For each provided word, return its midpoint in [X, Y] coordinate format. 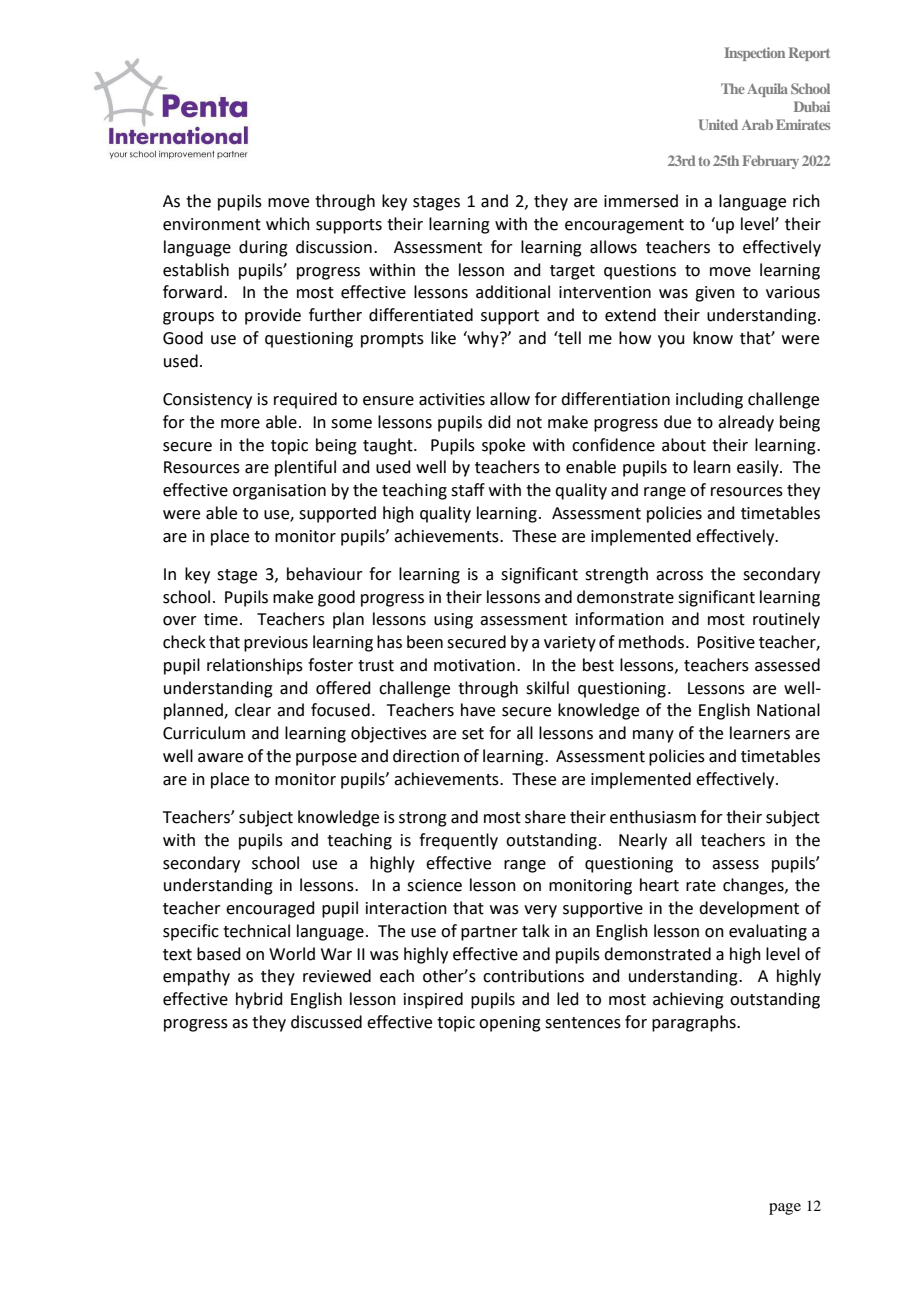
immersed [641, 201]
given [715, 294]
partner [489, 933]
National [788, 710]
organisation [279, 492]
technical [256, 931]
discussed [326, 1022]
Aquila [767, 90]
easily [759, 468]
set [473, 734]
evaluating [768, 932]
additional [513, 292]
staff [468, 490]
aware [220, 758]
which [288, 224]
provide [273, 316]
